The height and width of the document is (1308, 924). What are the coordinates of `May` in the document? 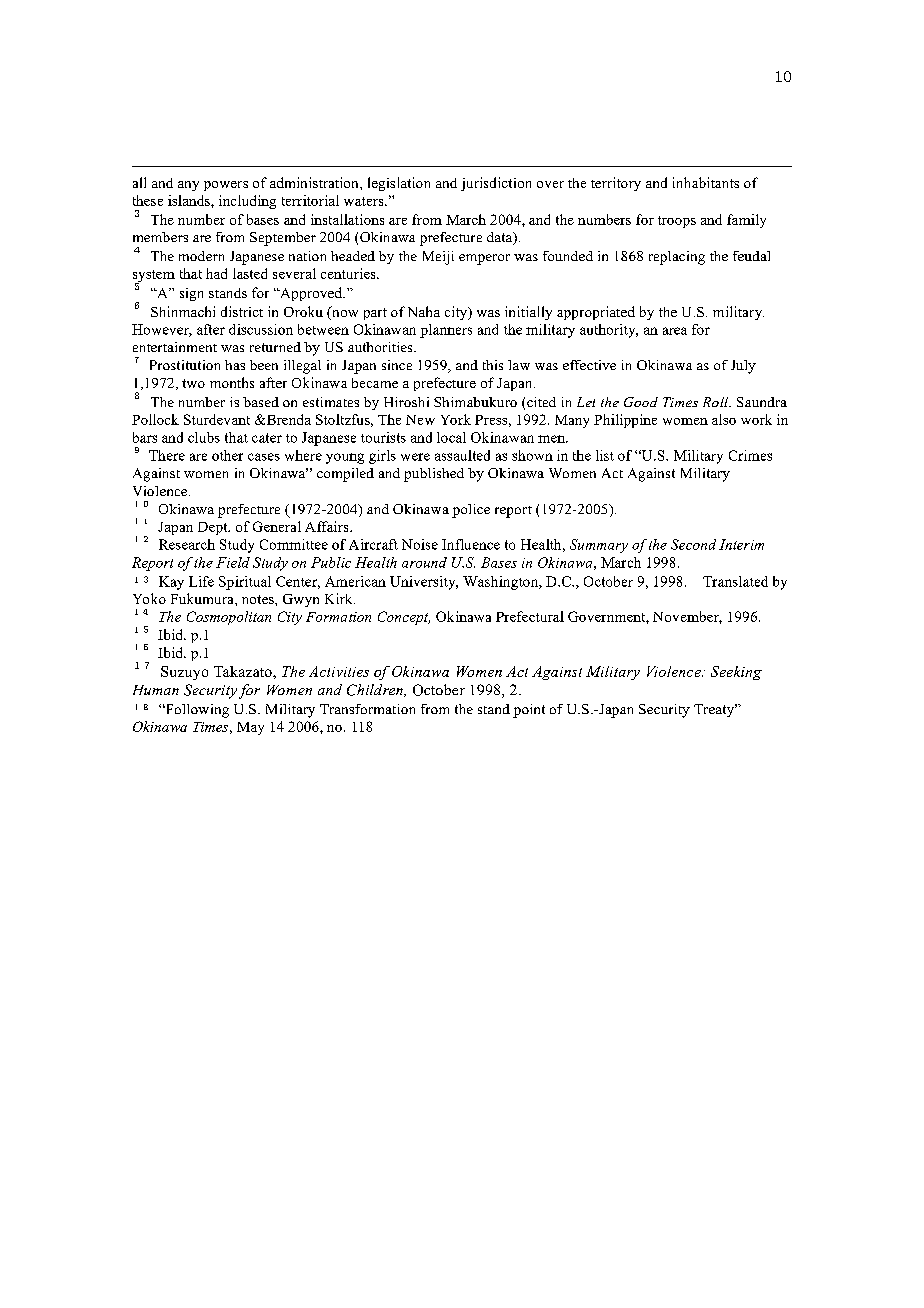 It's located at (250, 728).
